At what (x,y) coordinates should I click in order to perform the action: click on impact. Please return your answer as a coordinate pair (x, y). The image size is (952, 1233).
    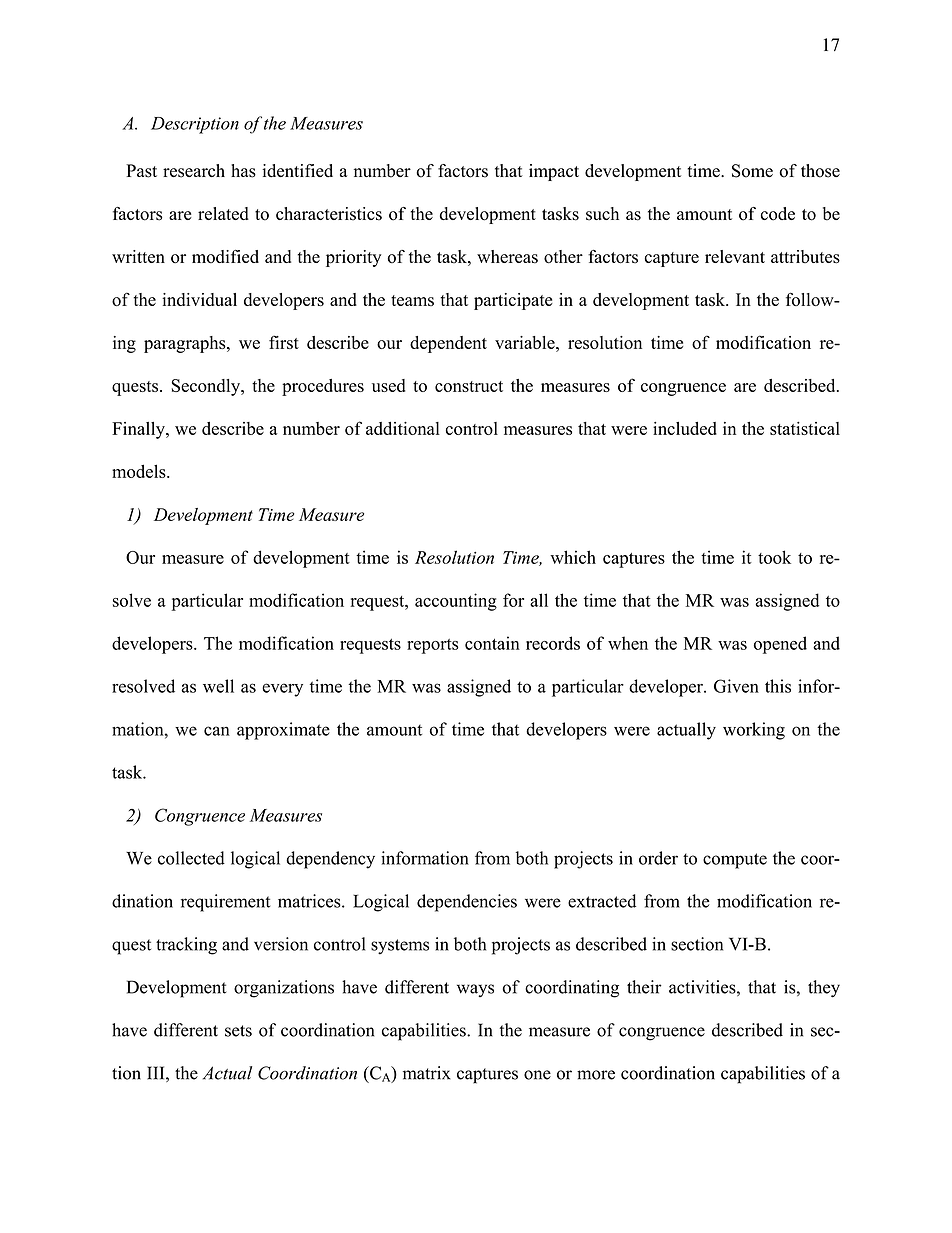
    Looking at the image, I should click on (554, 172).
